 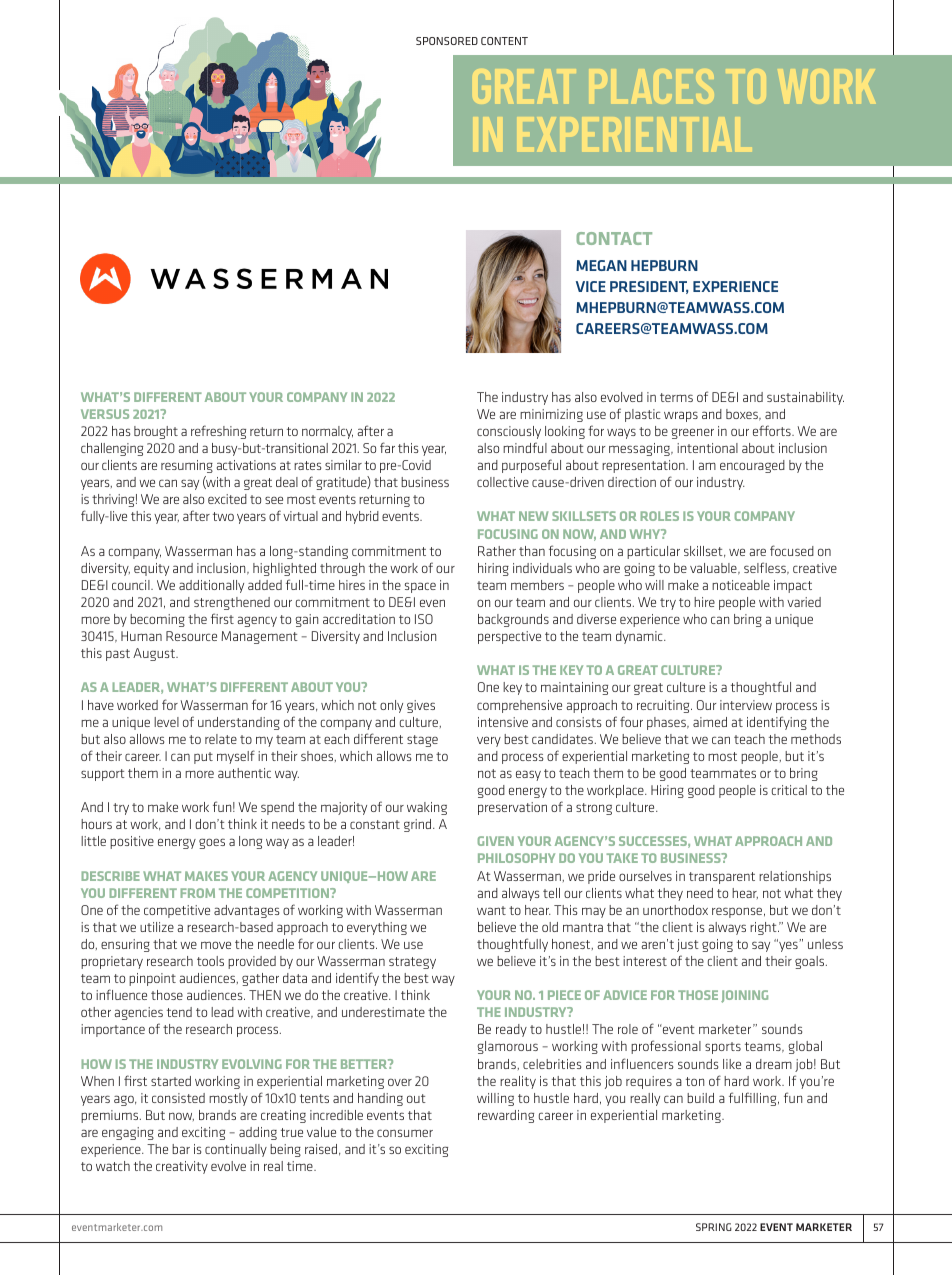 What do you see at coordinates (504, 41) in the image?
I see `CONTENT` at bounding box center [504, 41].
